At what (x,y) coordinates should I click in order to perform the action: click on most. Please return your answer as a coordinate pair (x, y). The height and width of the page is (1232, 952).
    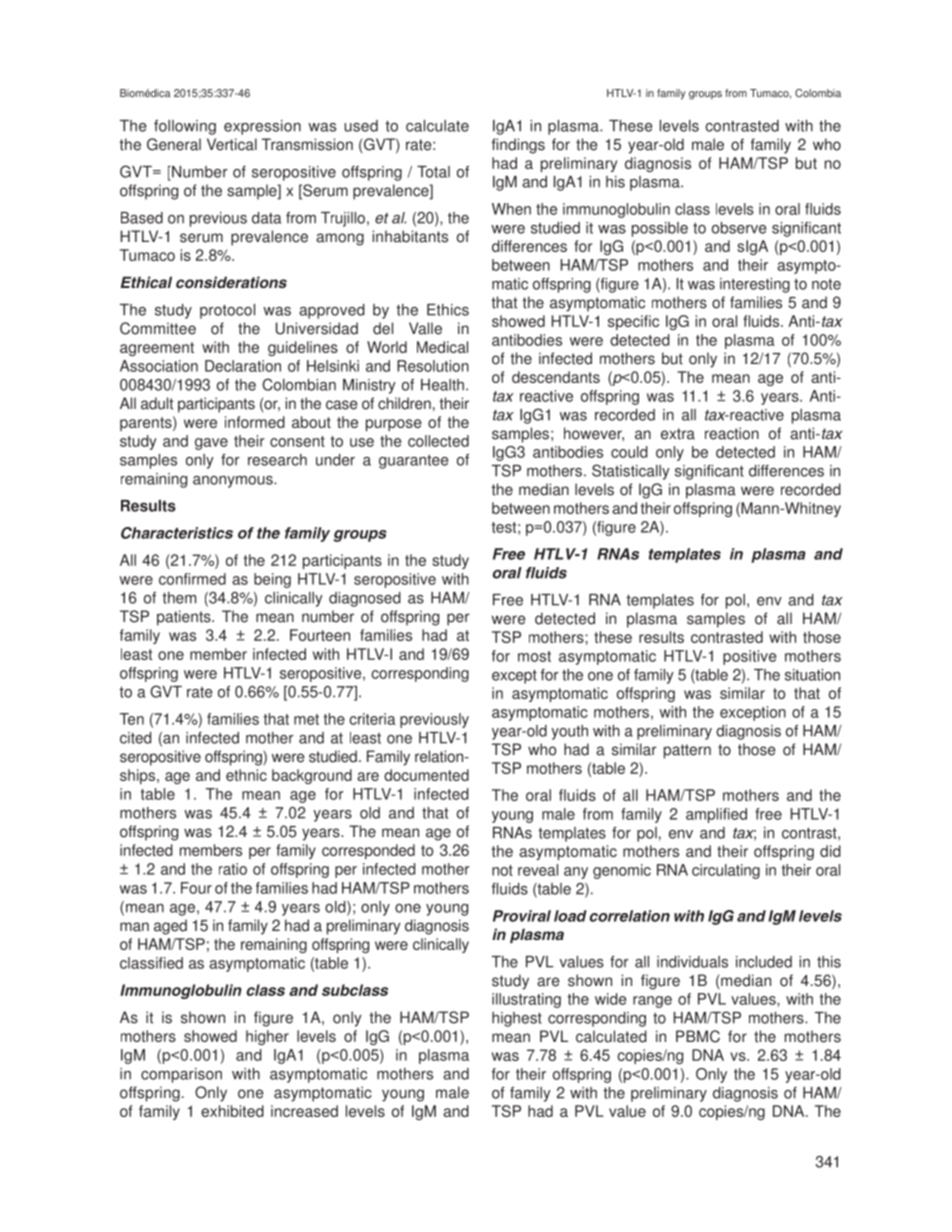
    Looking at the image, I should click on (534, 656).
